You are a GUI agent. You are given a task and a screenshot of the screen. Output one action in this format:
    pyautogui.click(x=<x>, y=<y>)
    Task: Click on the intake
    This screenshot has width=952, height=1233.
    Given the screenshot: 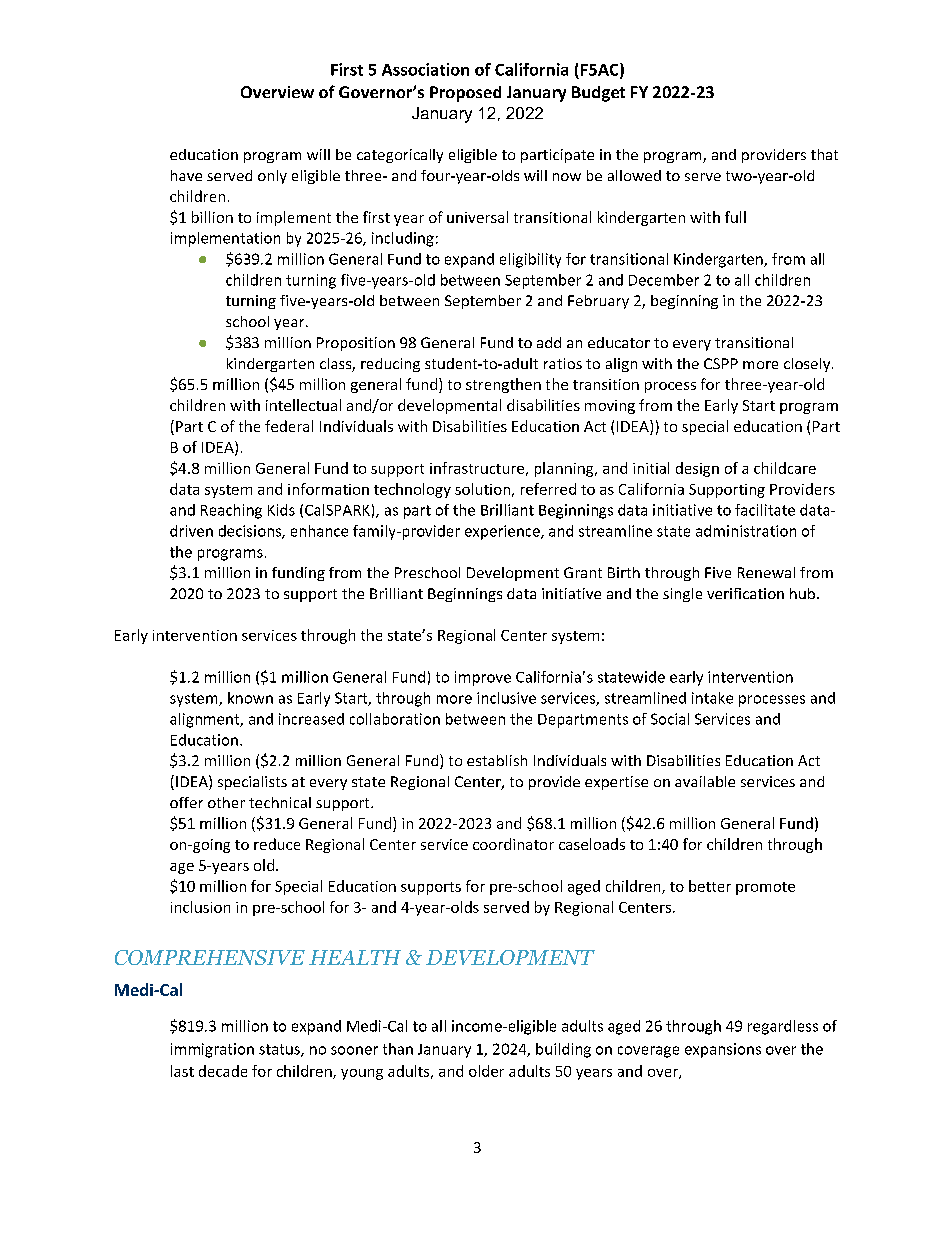 What is the action you would take?
    pyautogui.click(x=712, y=698)
